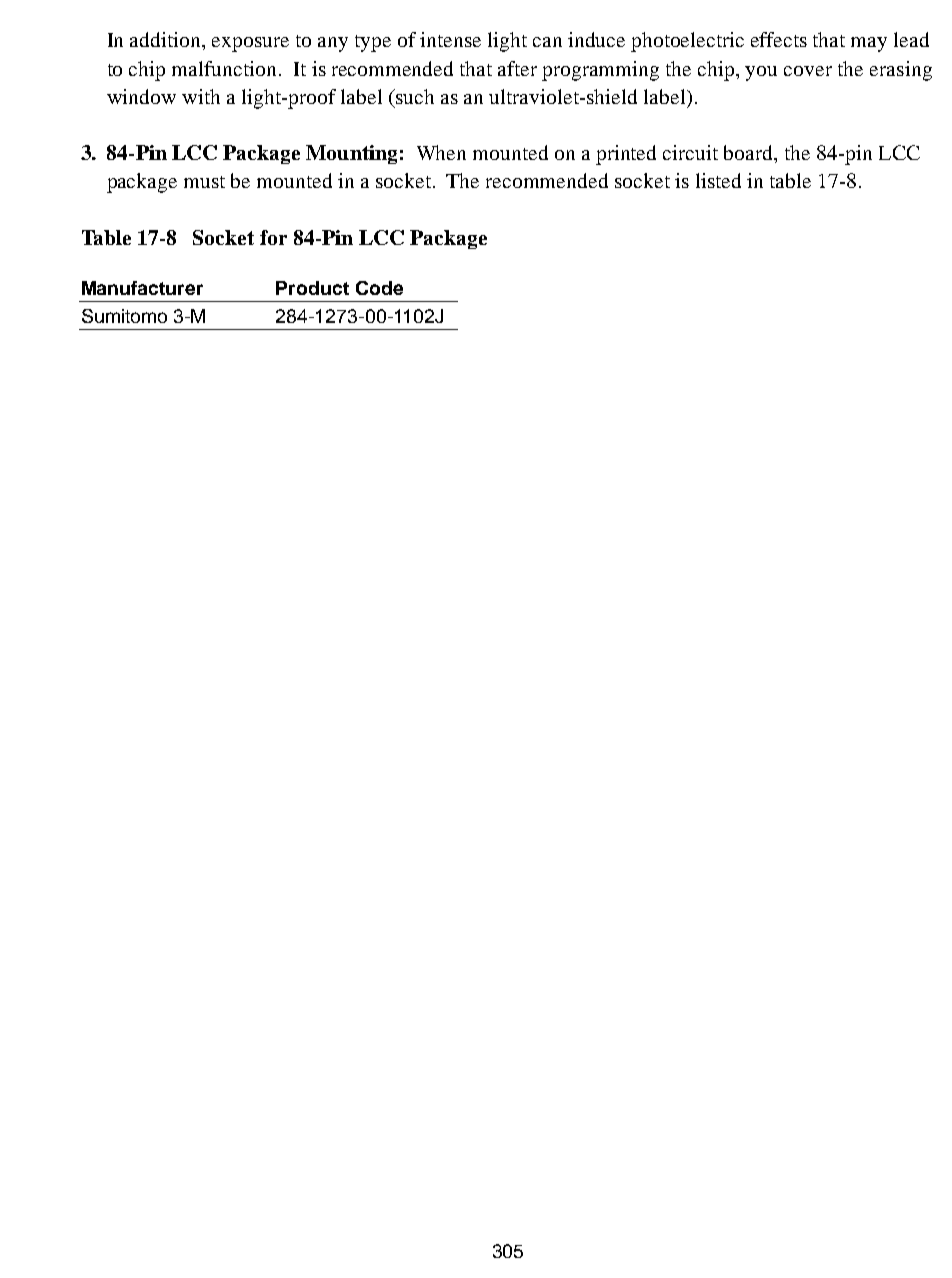  What do you see at coordinates (761, 73) in the screenshot?
I see `you` at bounding box center [761, 73].
